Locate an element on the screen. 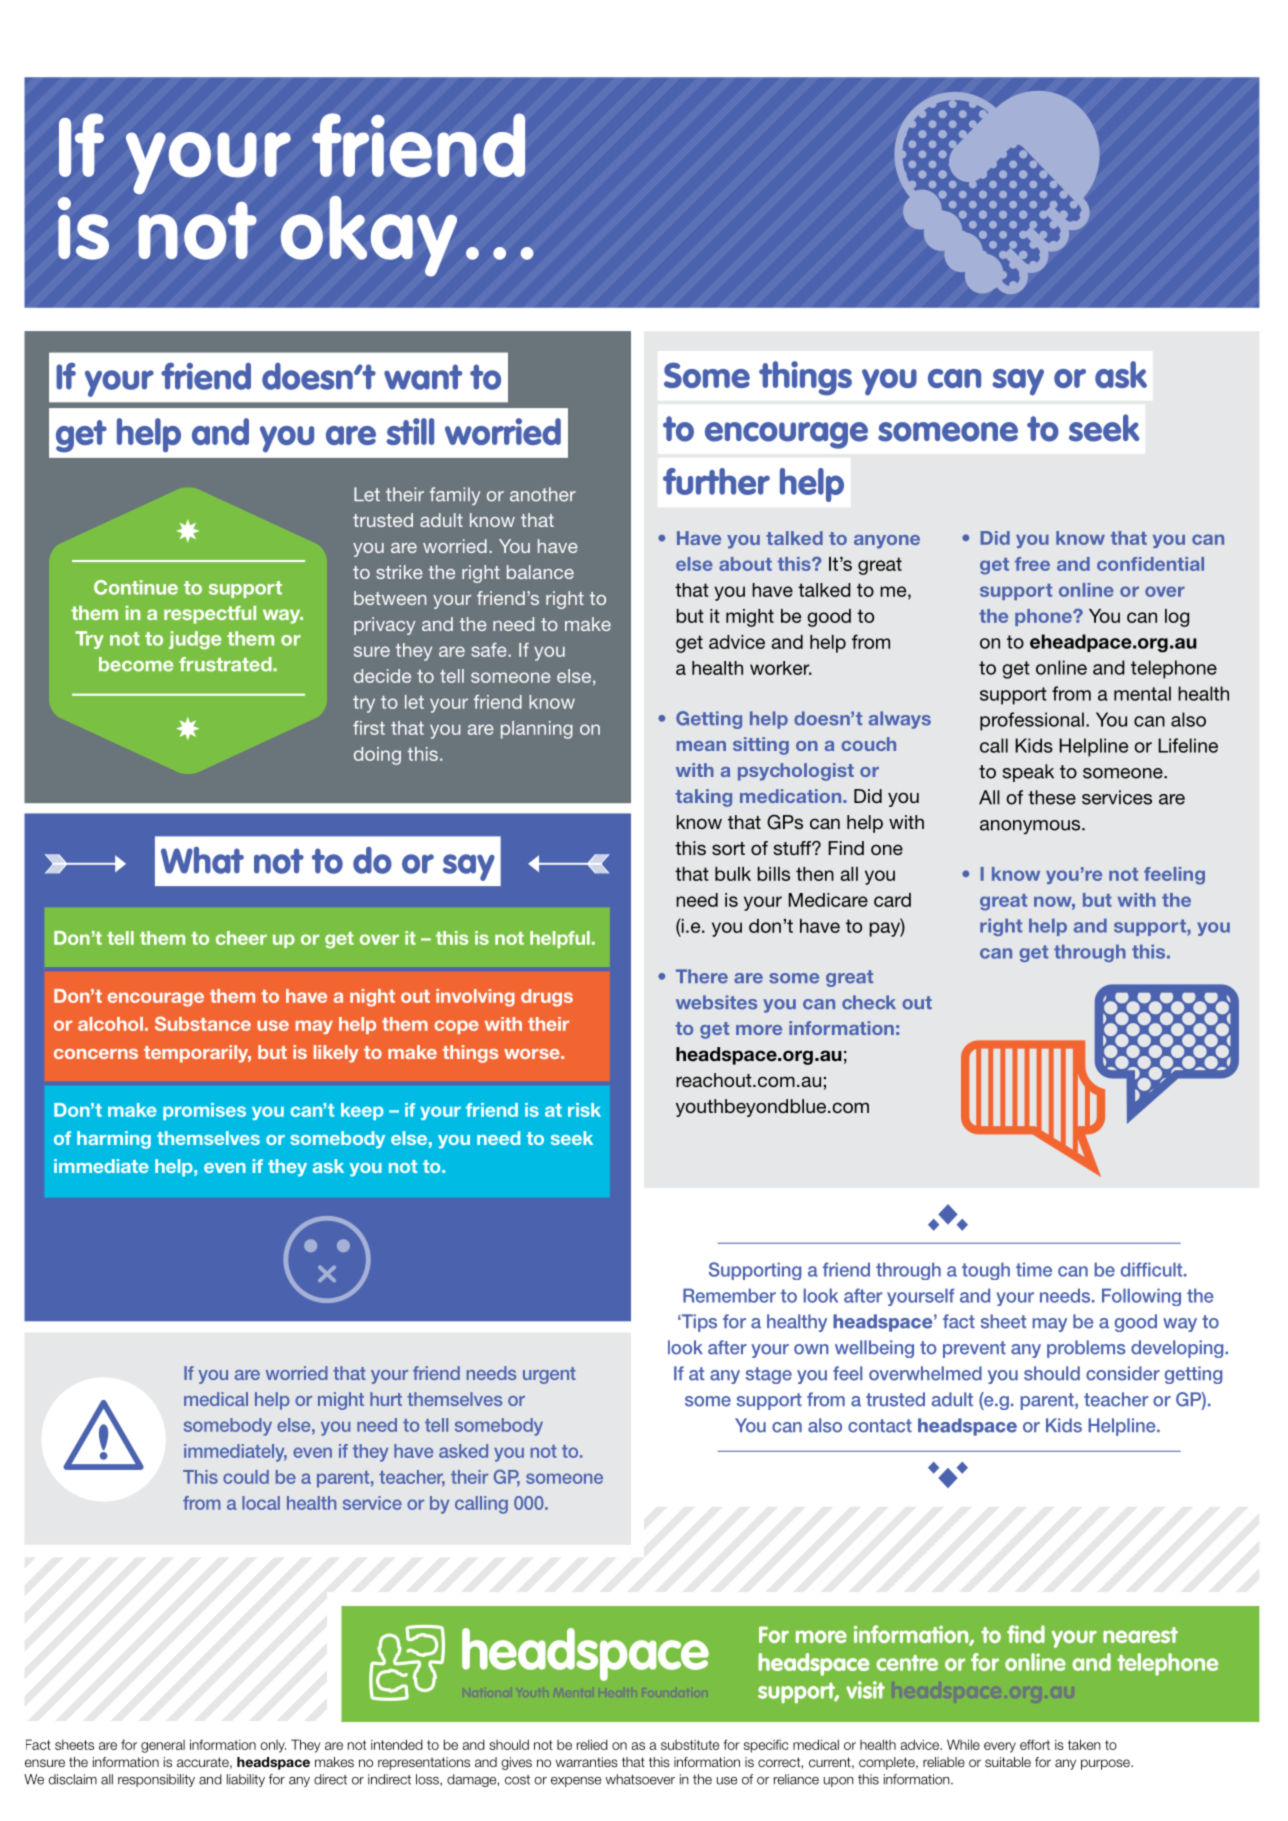  check is located at coordinates (869, 1002).
